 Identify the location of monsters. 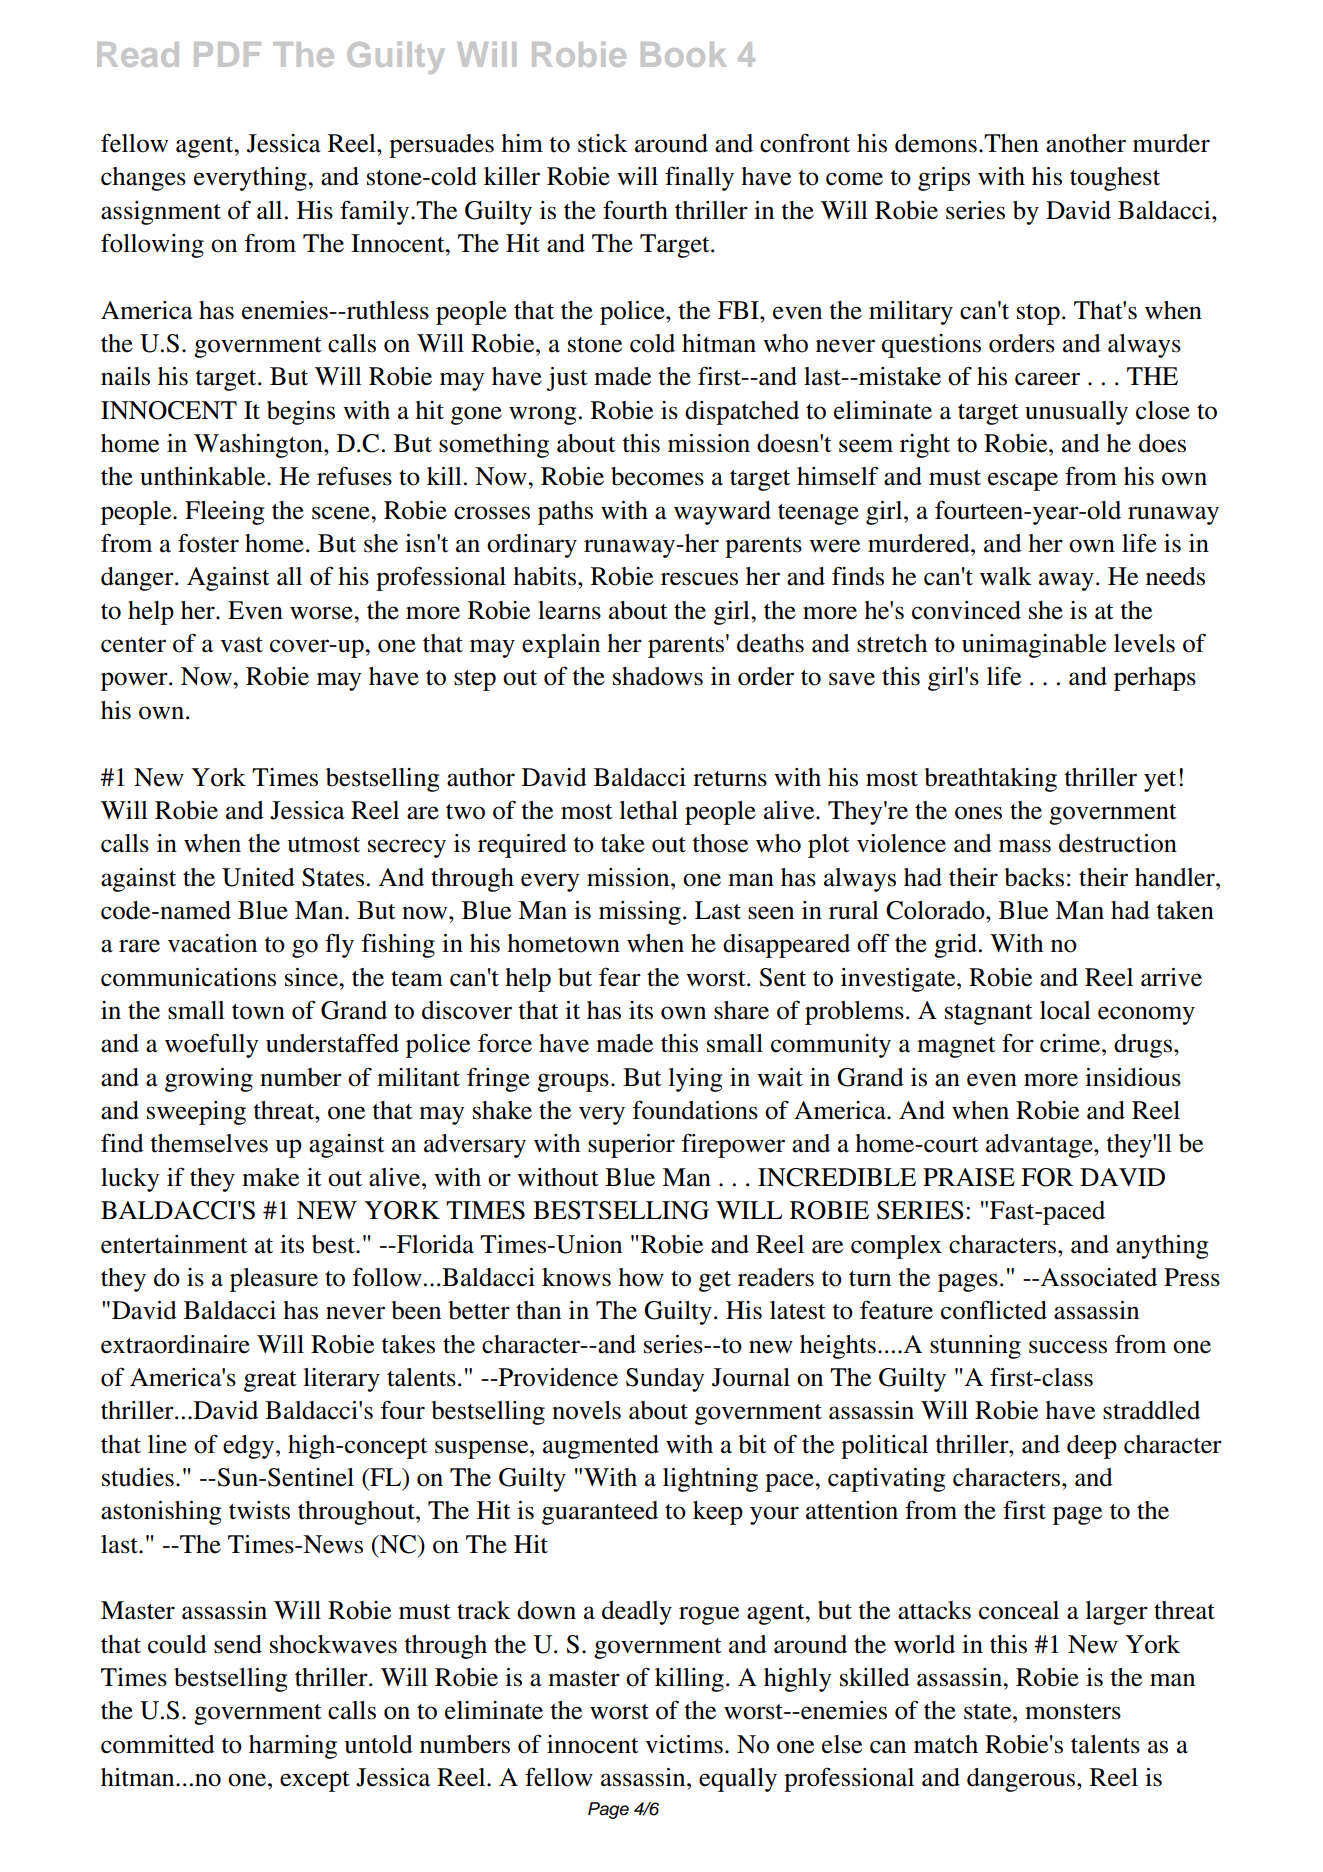
(1073, 1712).
